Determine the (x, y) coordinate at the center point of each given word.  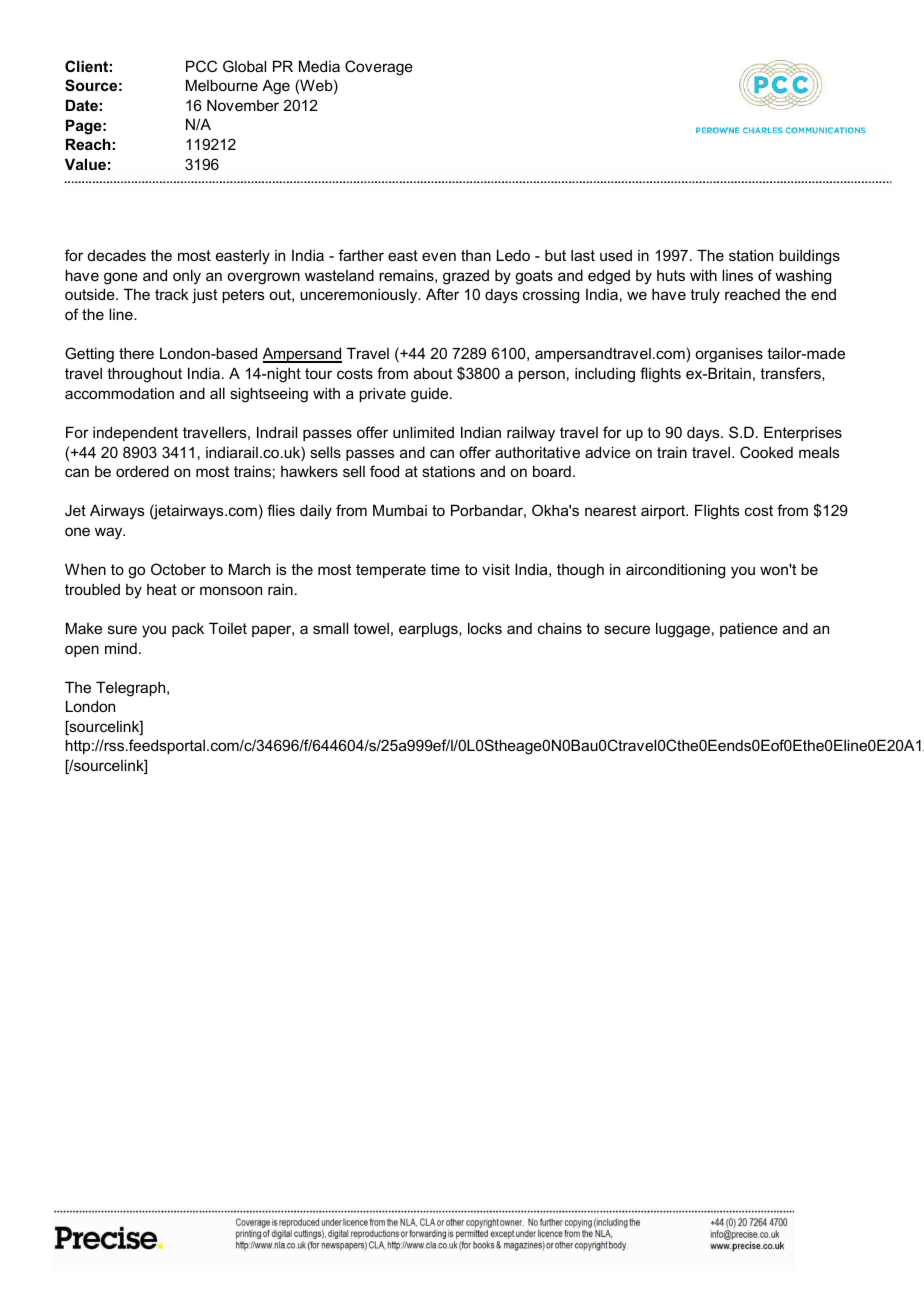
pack (188, 629)
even (439, 256)
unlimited (423, 432)
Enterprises (803, 433)
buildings (809, 257)
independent (135, 433)
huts (671, 275)
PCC (201, 66)
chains (560, 628)
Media (319, 66)
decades (117, 255)
